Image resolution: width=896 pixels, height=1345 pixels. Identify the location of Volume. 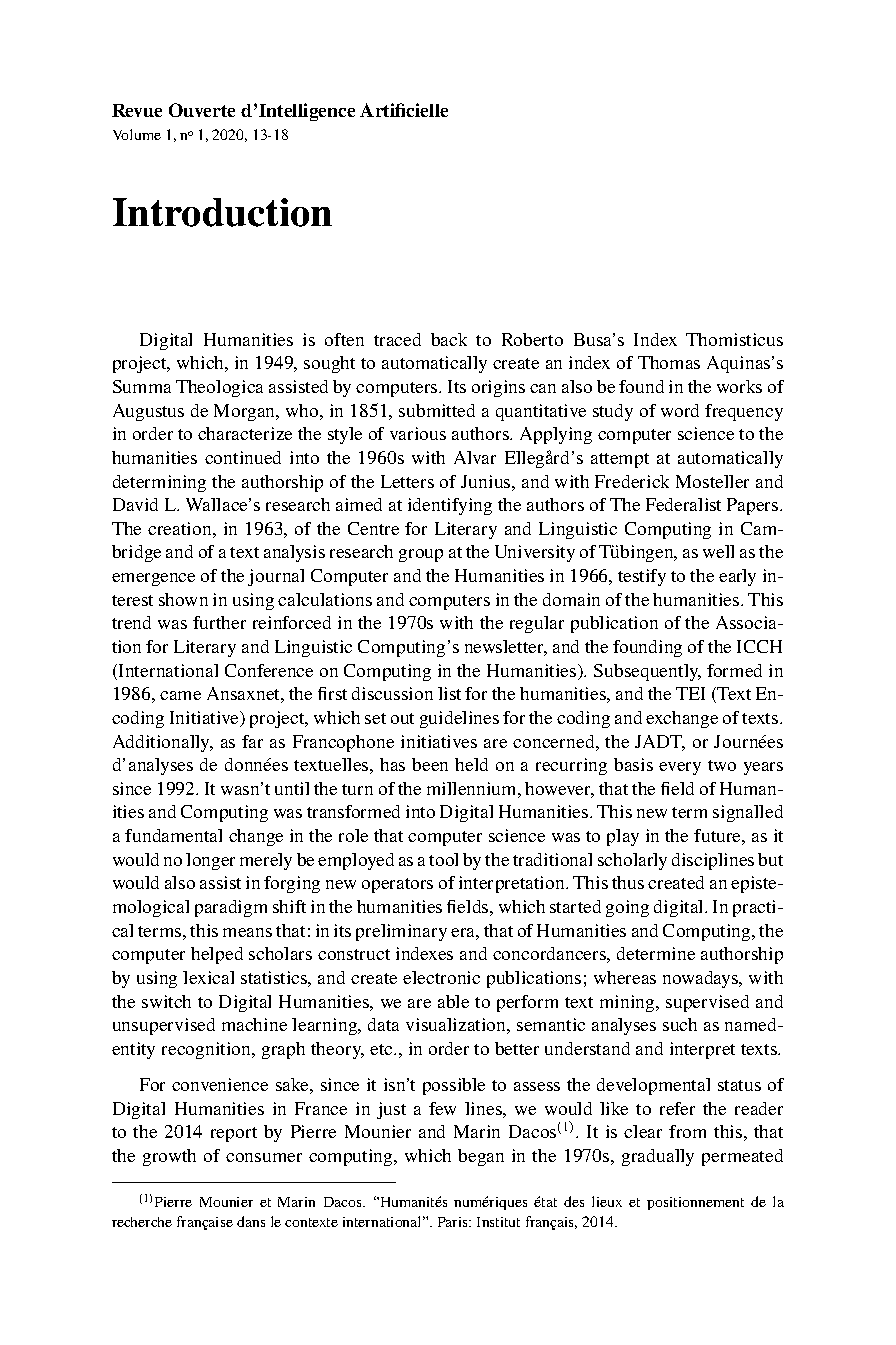
(137, 134).
